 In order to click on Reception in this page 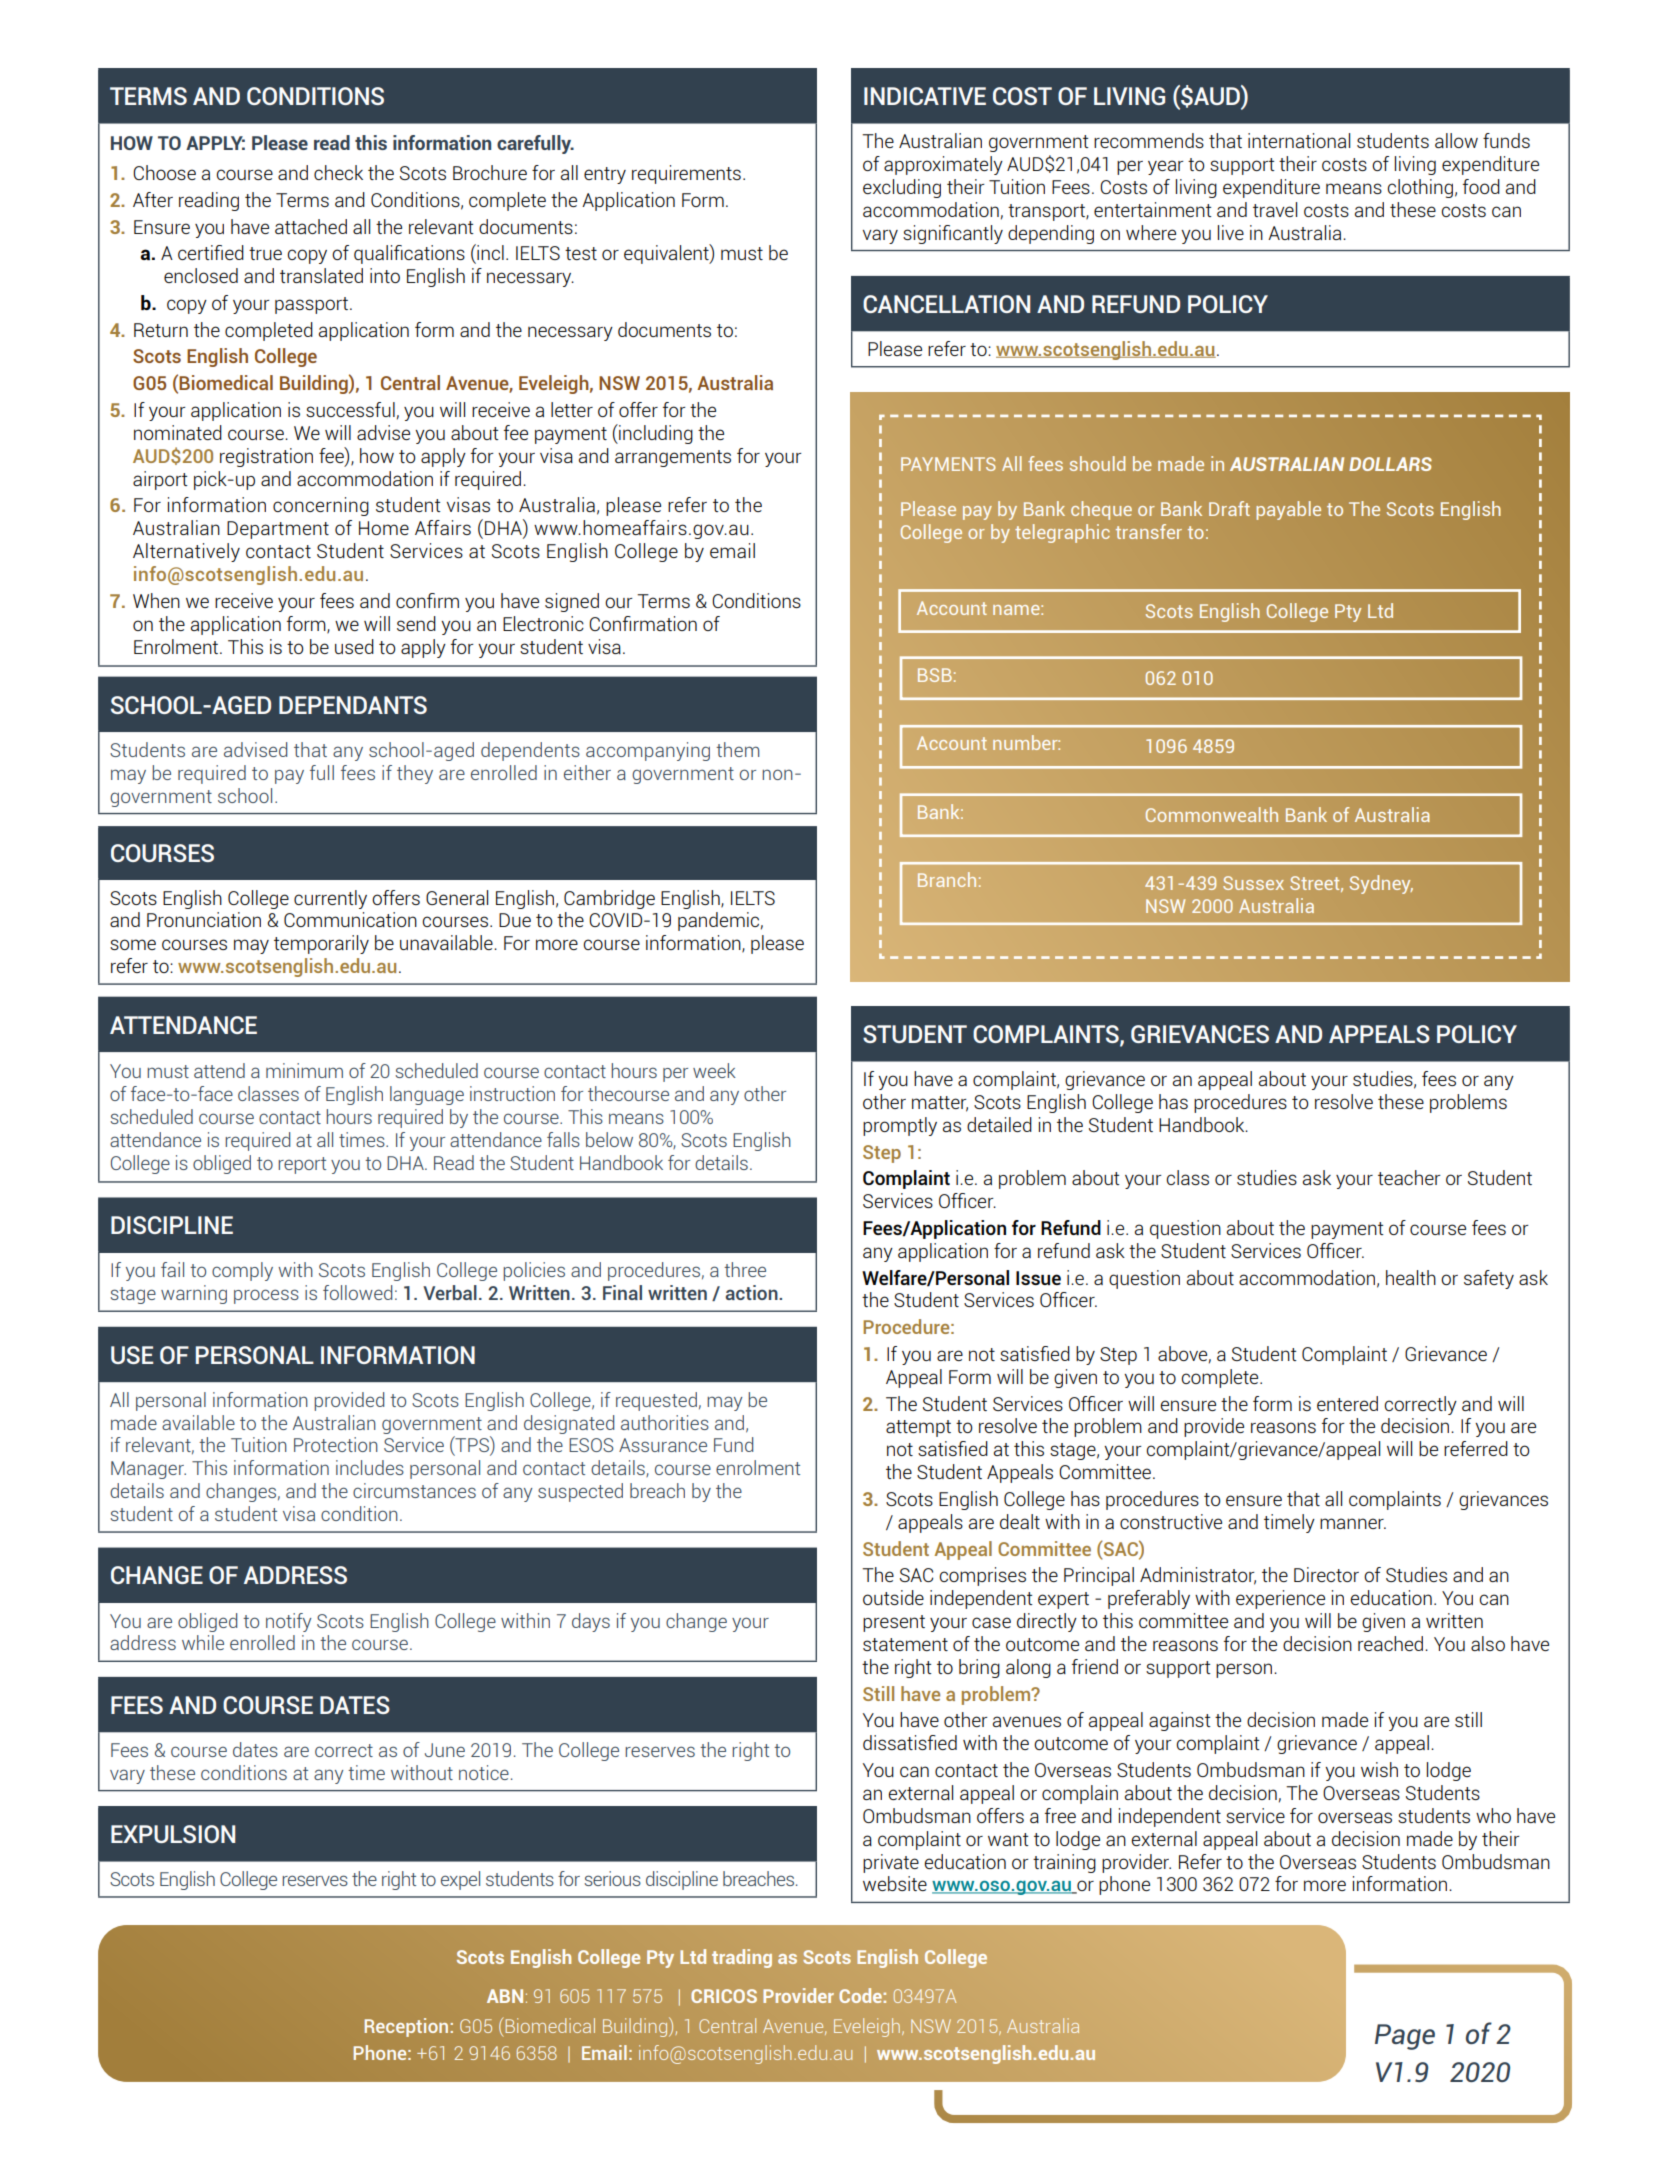, I will do `click(408, 2027)`.
